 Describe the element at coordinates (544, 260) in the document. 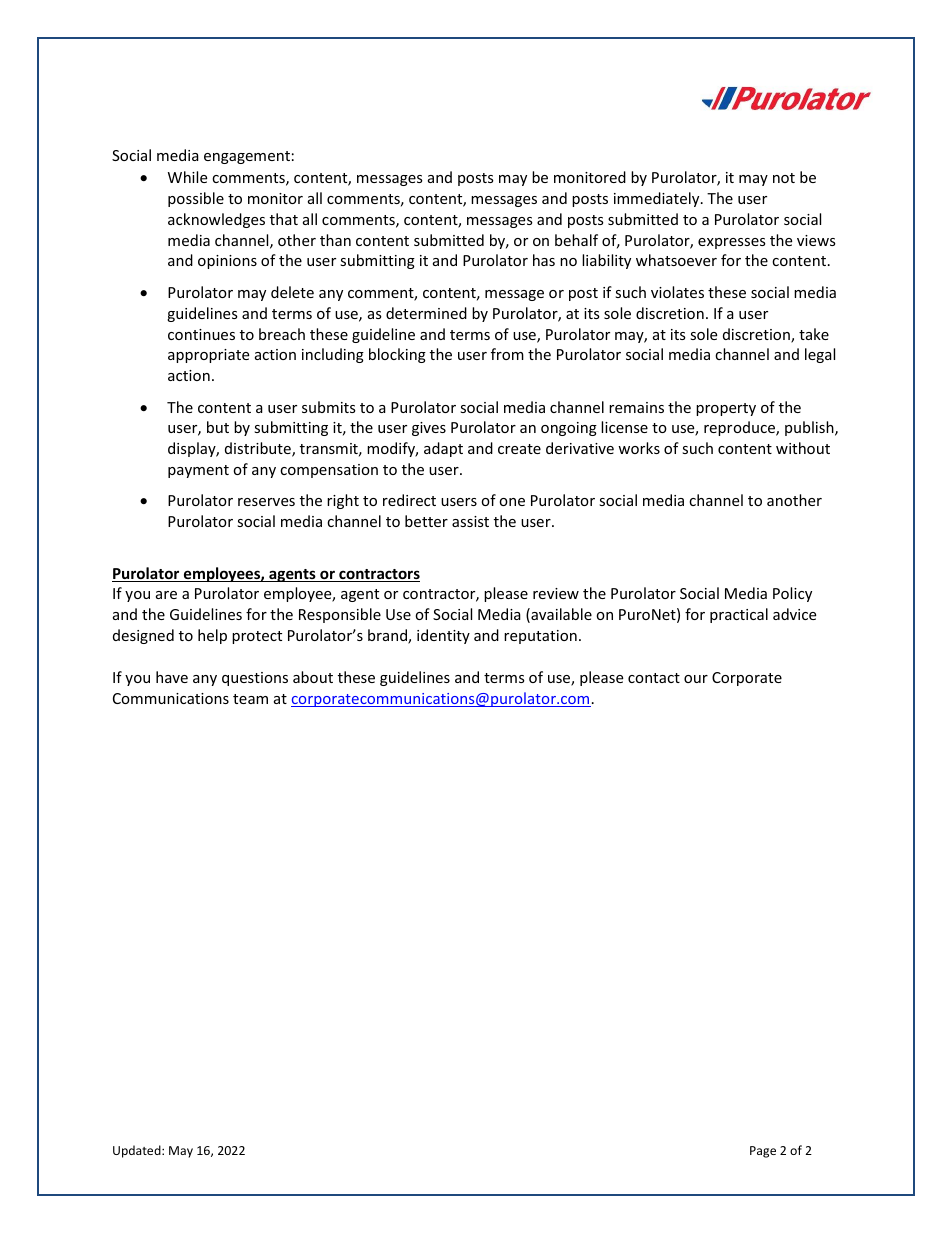

I see `has` at that location.
